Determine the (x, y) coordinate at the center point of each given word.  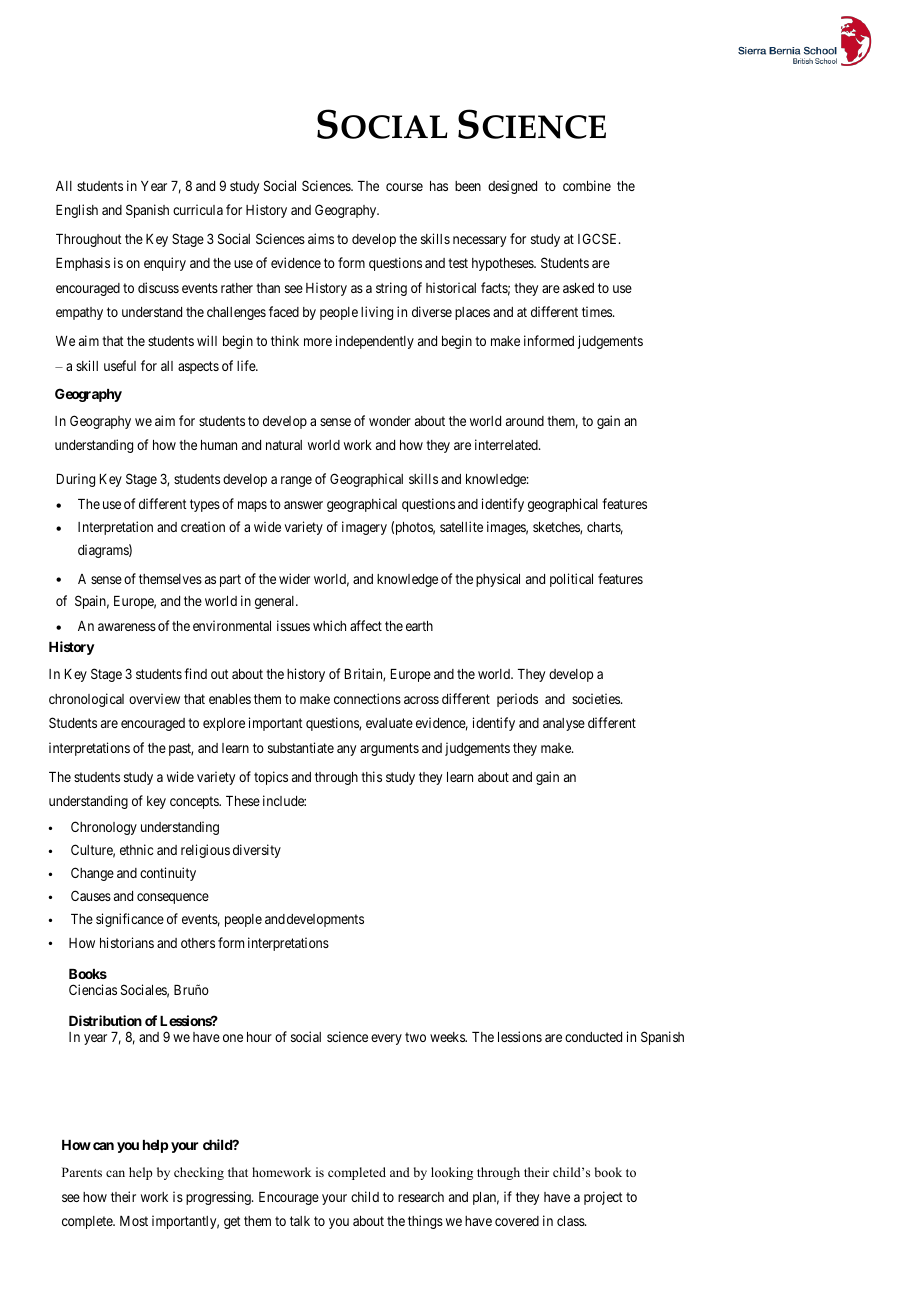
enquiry (165, 264)
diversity (257, 851)
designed (512, 187)
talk (300, 1221)
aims (321, 238)
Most (134, 1221)
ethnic (136, 849)
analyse (564, 724)
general (276, 602)
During (76, 480)
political (571, 580)
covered (517, 1221)
